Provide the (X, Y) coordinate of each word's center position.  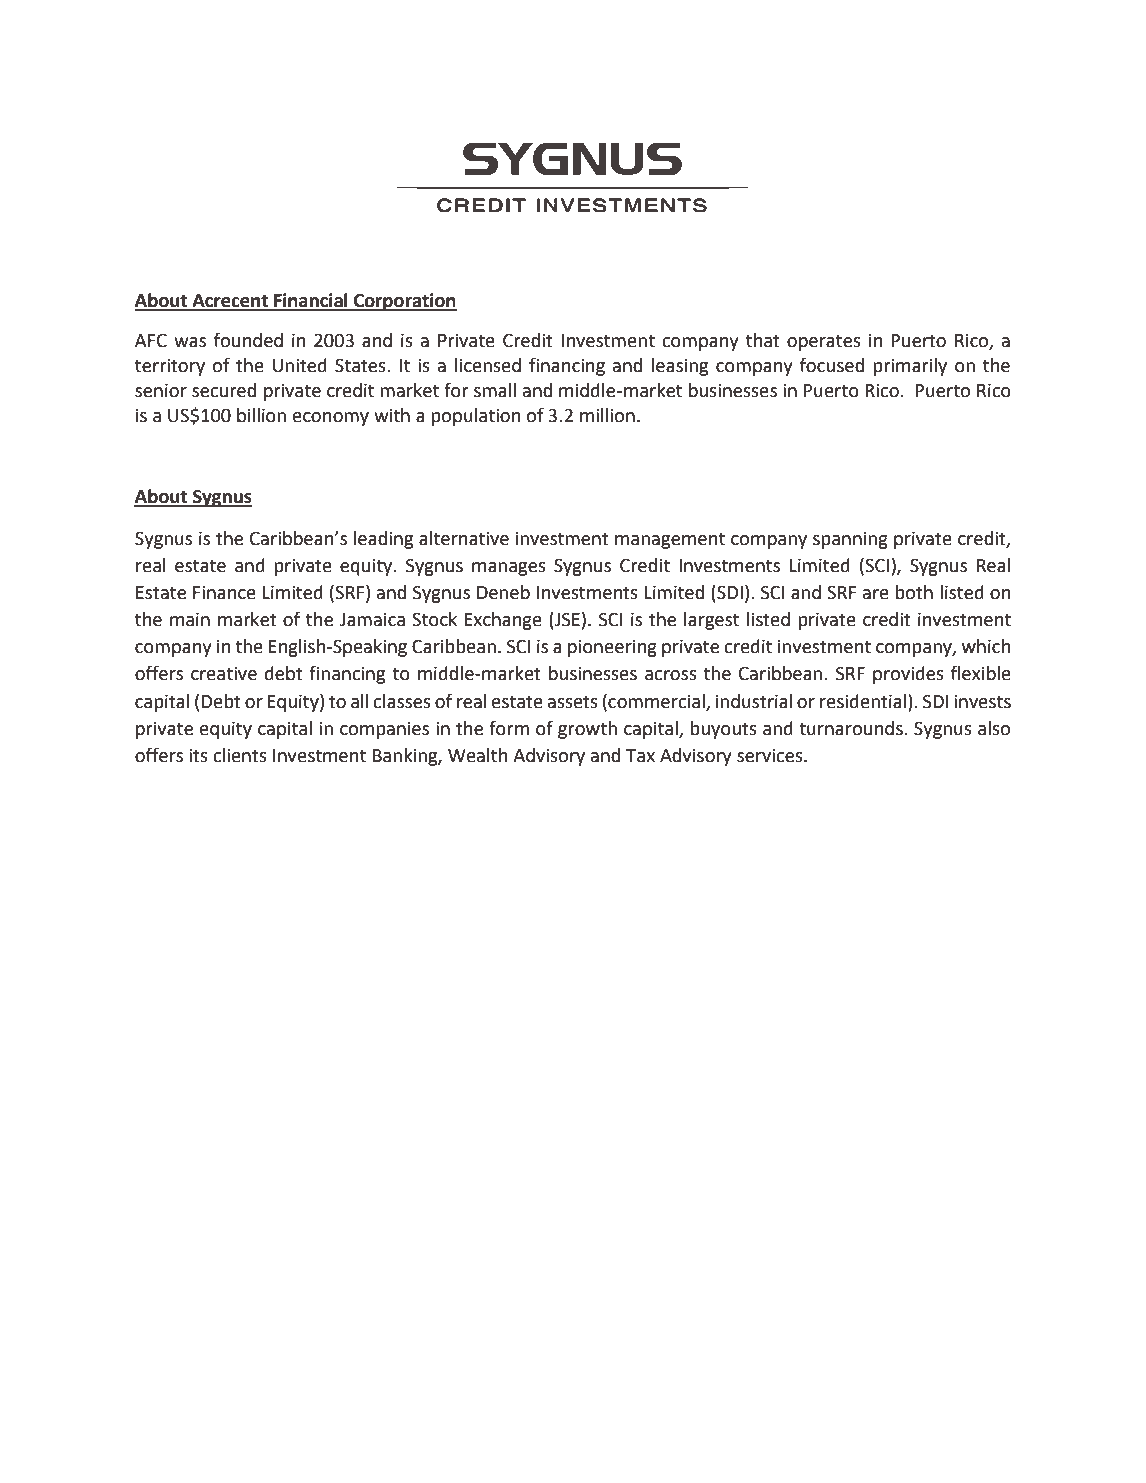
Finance (224, 592)
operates (824, 342)
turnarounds (852, 728)
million (607, 415)
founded (248, 340)
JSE (566, 619)
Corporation (404, 302)
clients (240, 755)
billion (261, 415)
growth (587, 730)
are (876, 594)
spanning (850, 540)
